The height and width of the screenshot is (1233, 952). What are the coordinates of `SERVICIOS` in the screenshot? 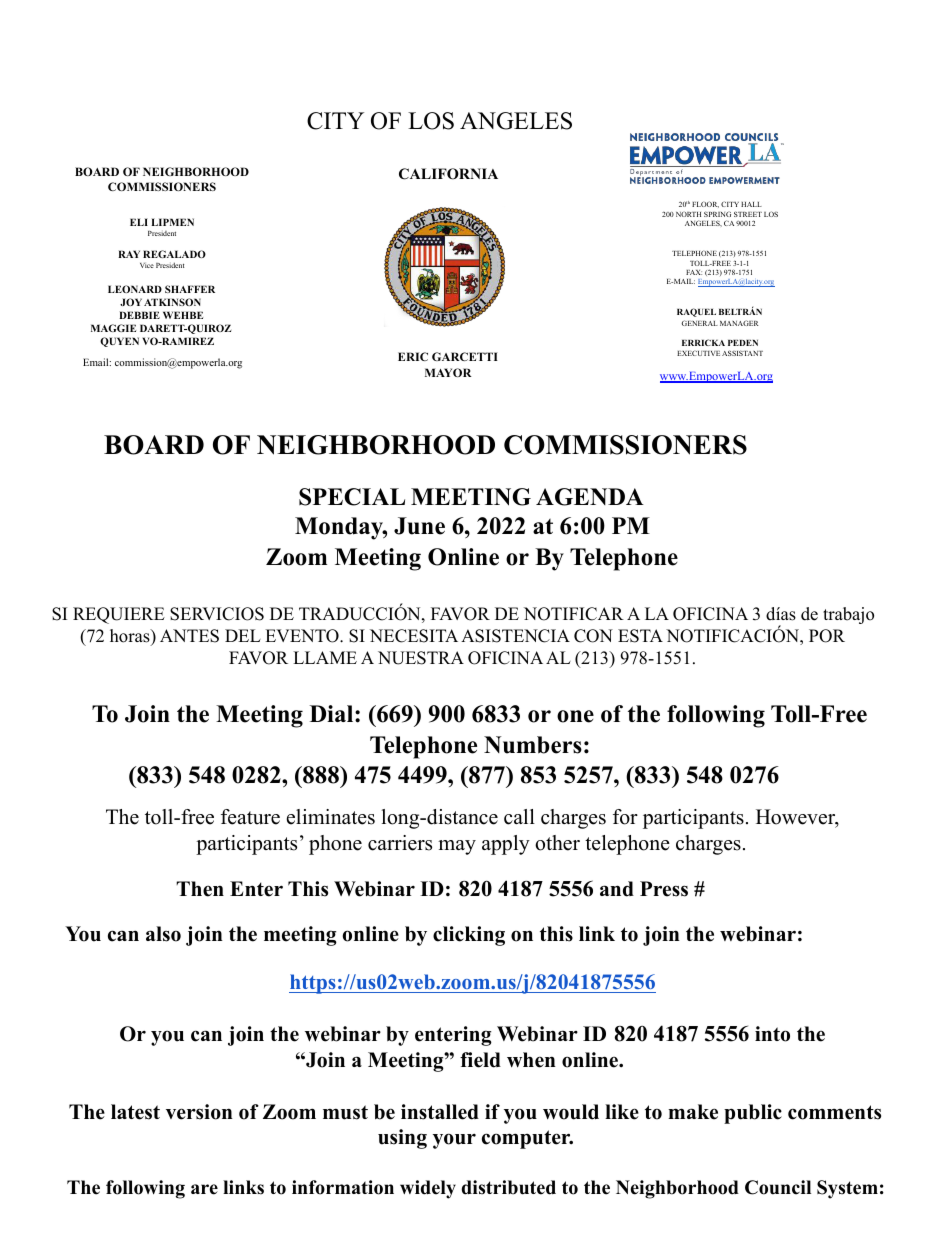 It's located at (217, 614).
